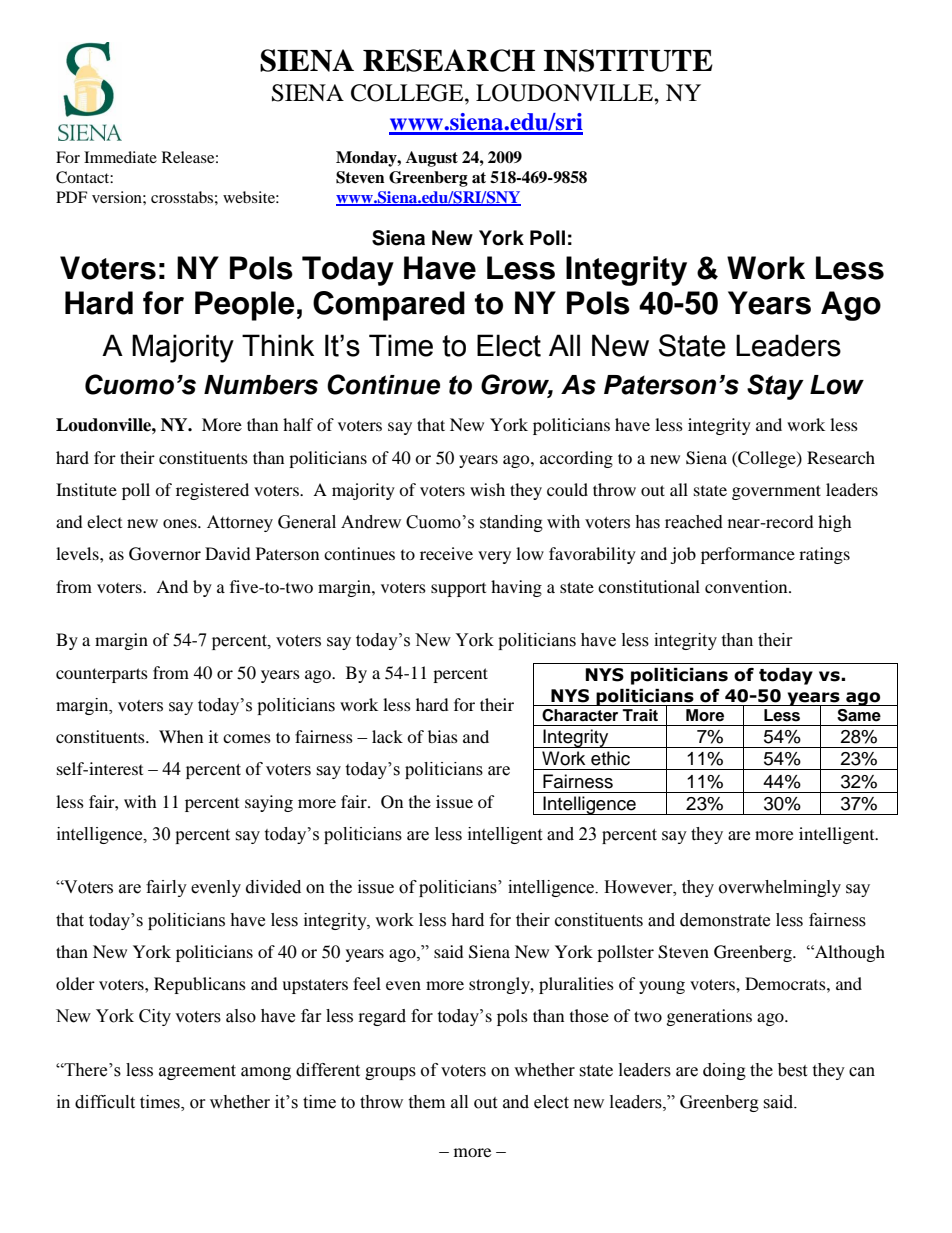 The width and height of the image is (952, 1233). What do you see at coordinates (775, 387) in the image?
I see `Stay` at bounding box center [775, 387].
